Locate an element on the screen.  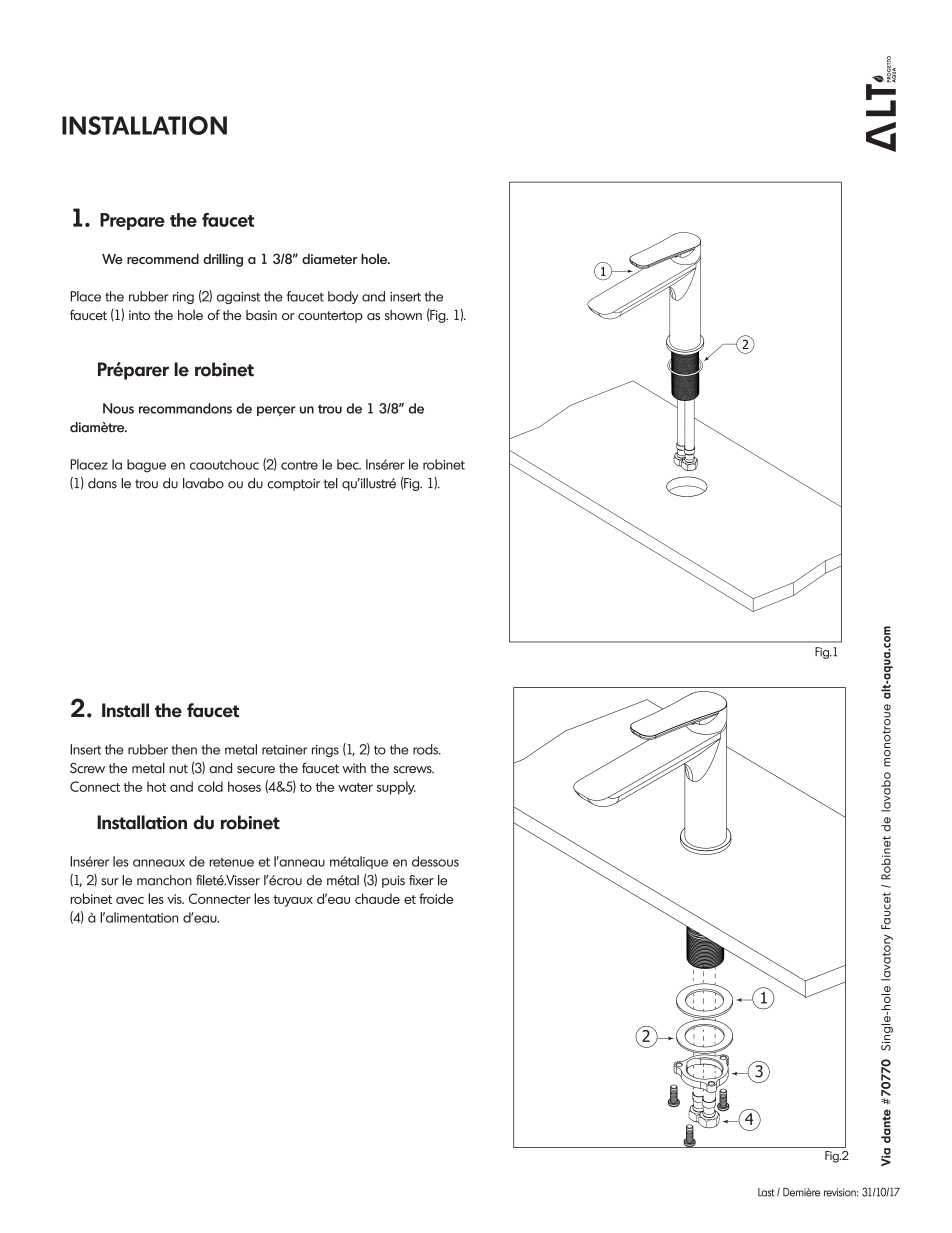
shown is located at coordinates (403, 315).
